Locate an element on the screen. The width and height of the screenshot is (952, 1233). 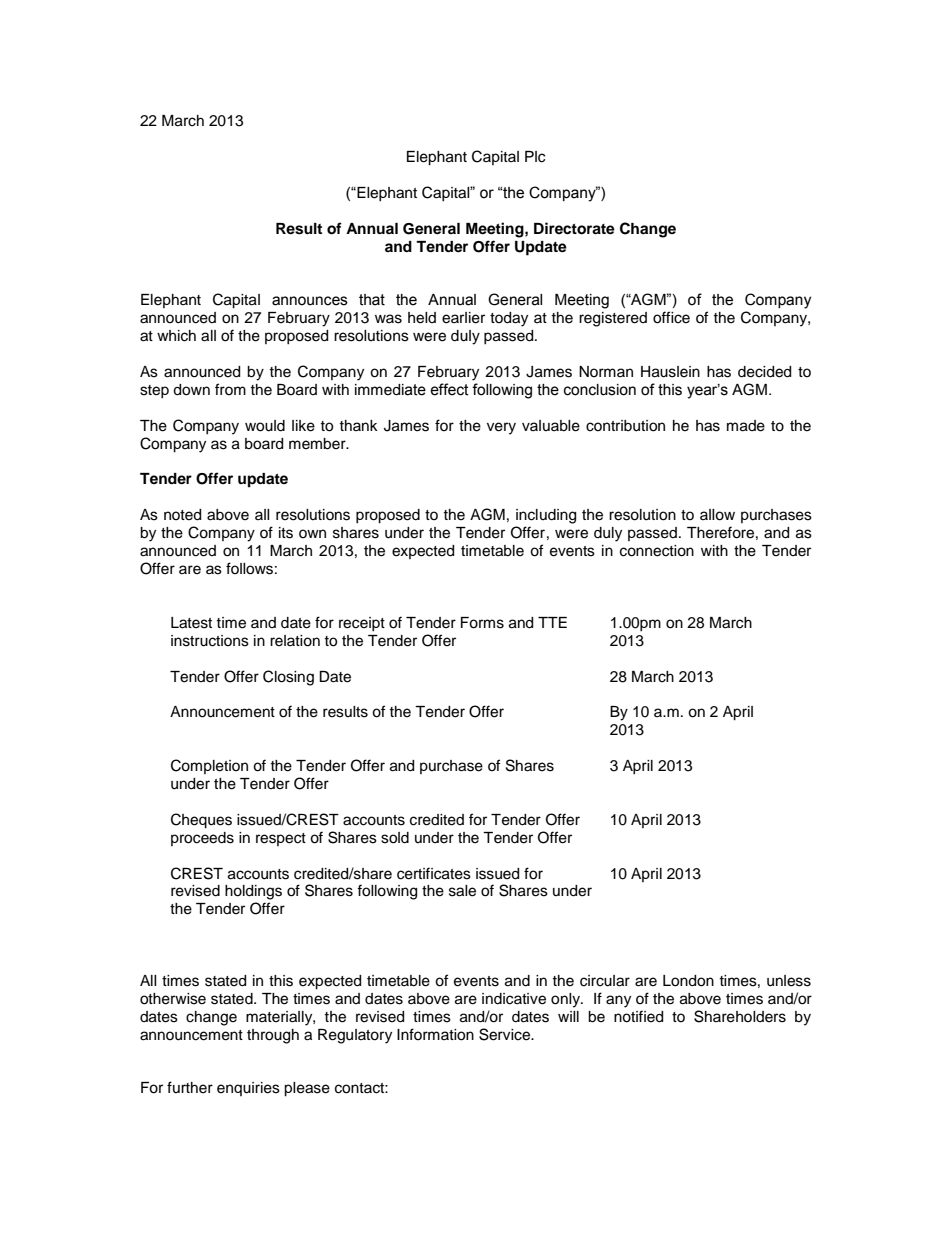
proceeds is located at coordinates (202, 839).
